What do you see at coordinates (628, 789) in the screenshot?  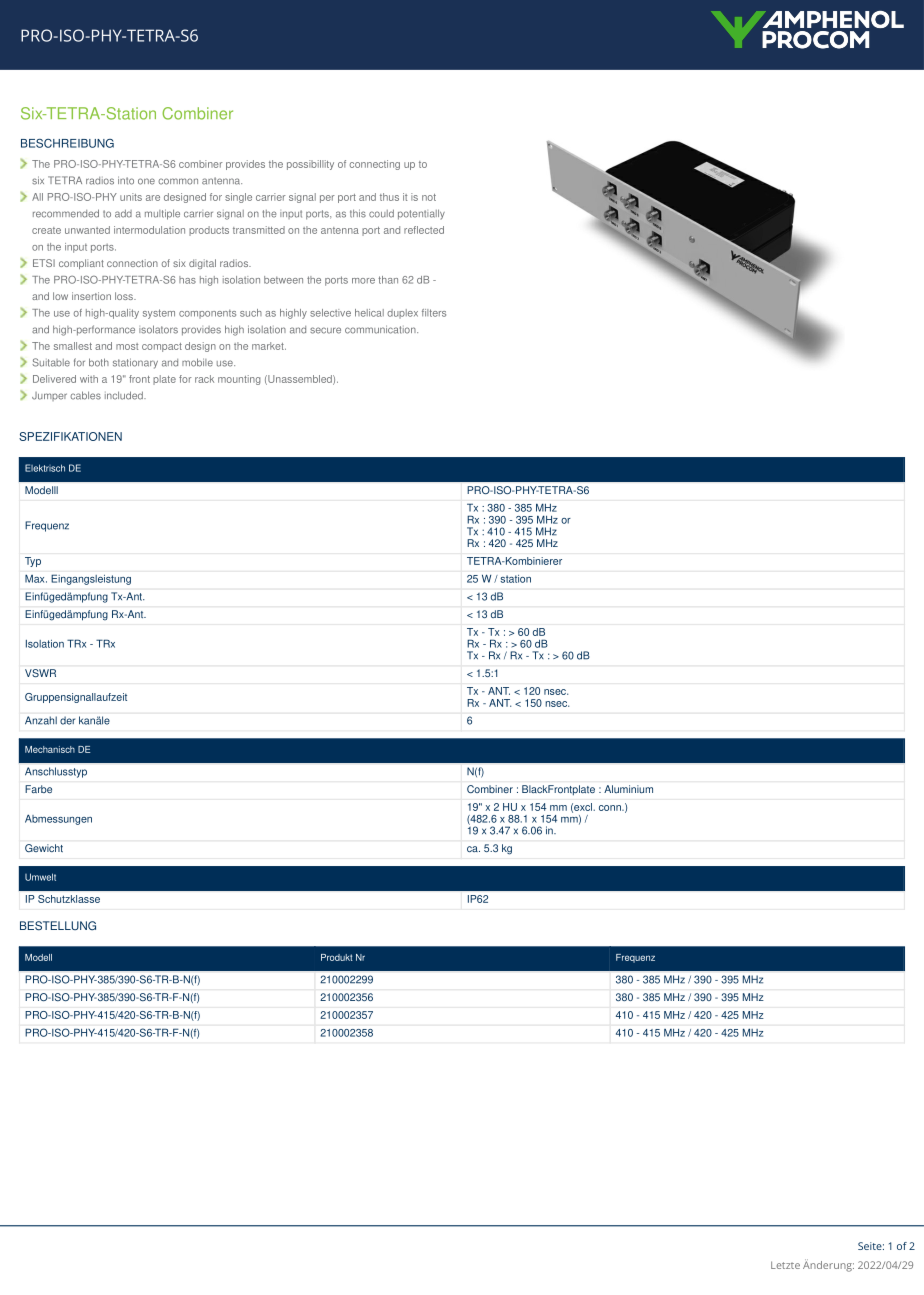 I see `Aluminium` at bounding box center [628, 789].
